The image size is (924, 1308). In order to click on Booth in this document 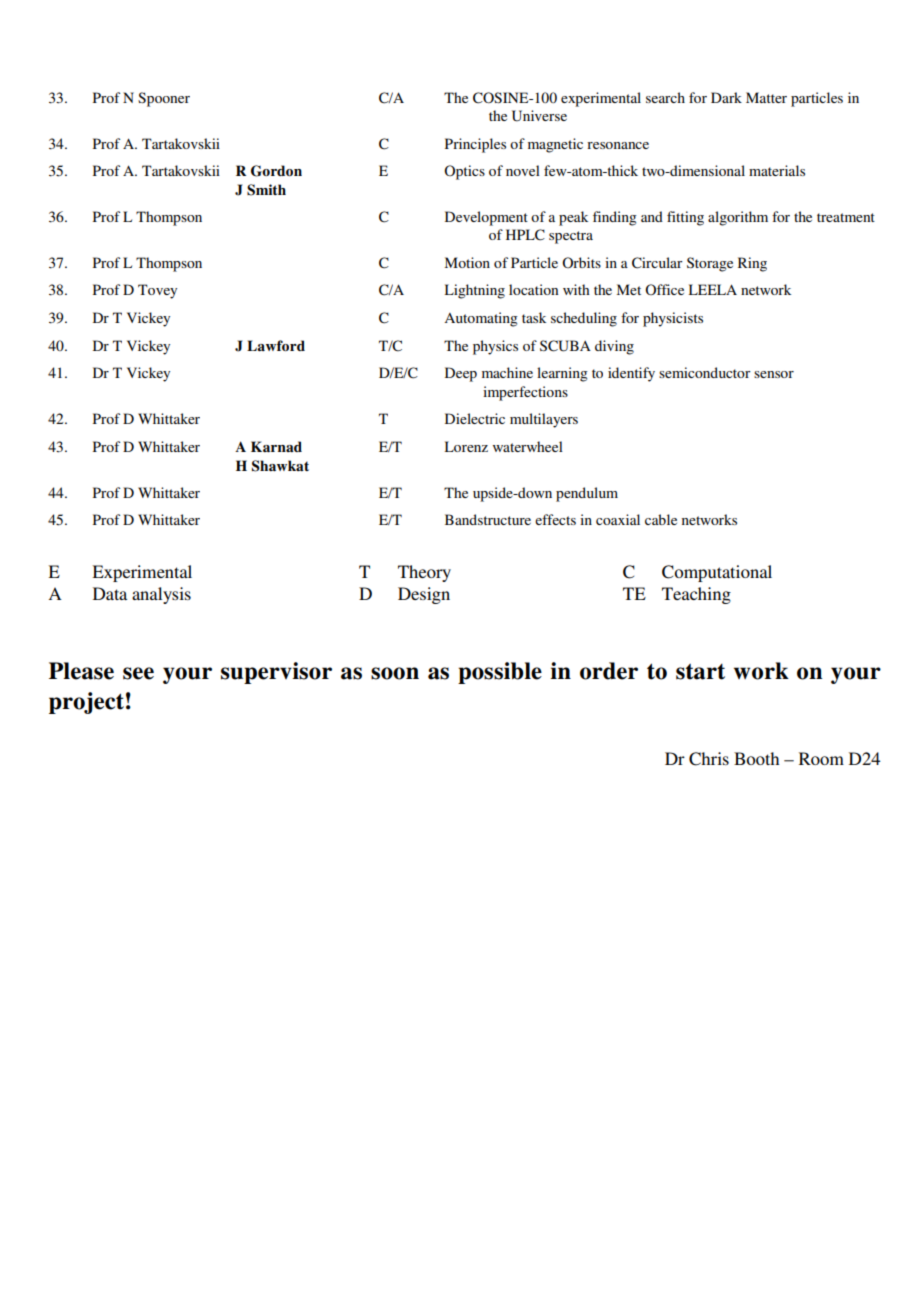, I will do `click(756, 758)`.
